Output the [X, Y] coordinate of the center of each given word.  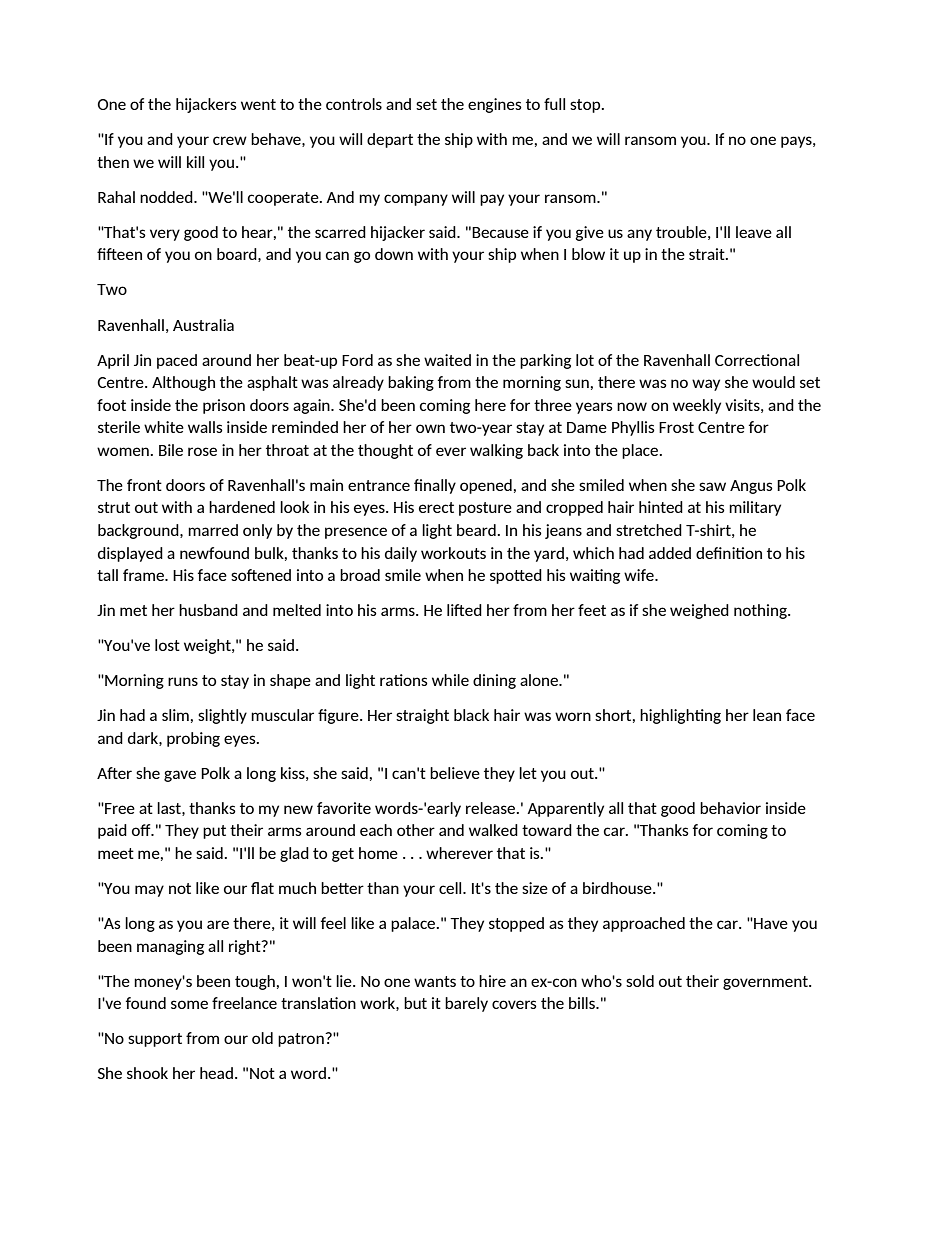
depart [390, 140]
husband [208, 610]
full [554, 104]
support [155, 1040]
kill [195, 162]
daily [401, 554]
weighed [699, 611]
